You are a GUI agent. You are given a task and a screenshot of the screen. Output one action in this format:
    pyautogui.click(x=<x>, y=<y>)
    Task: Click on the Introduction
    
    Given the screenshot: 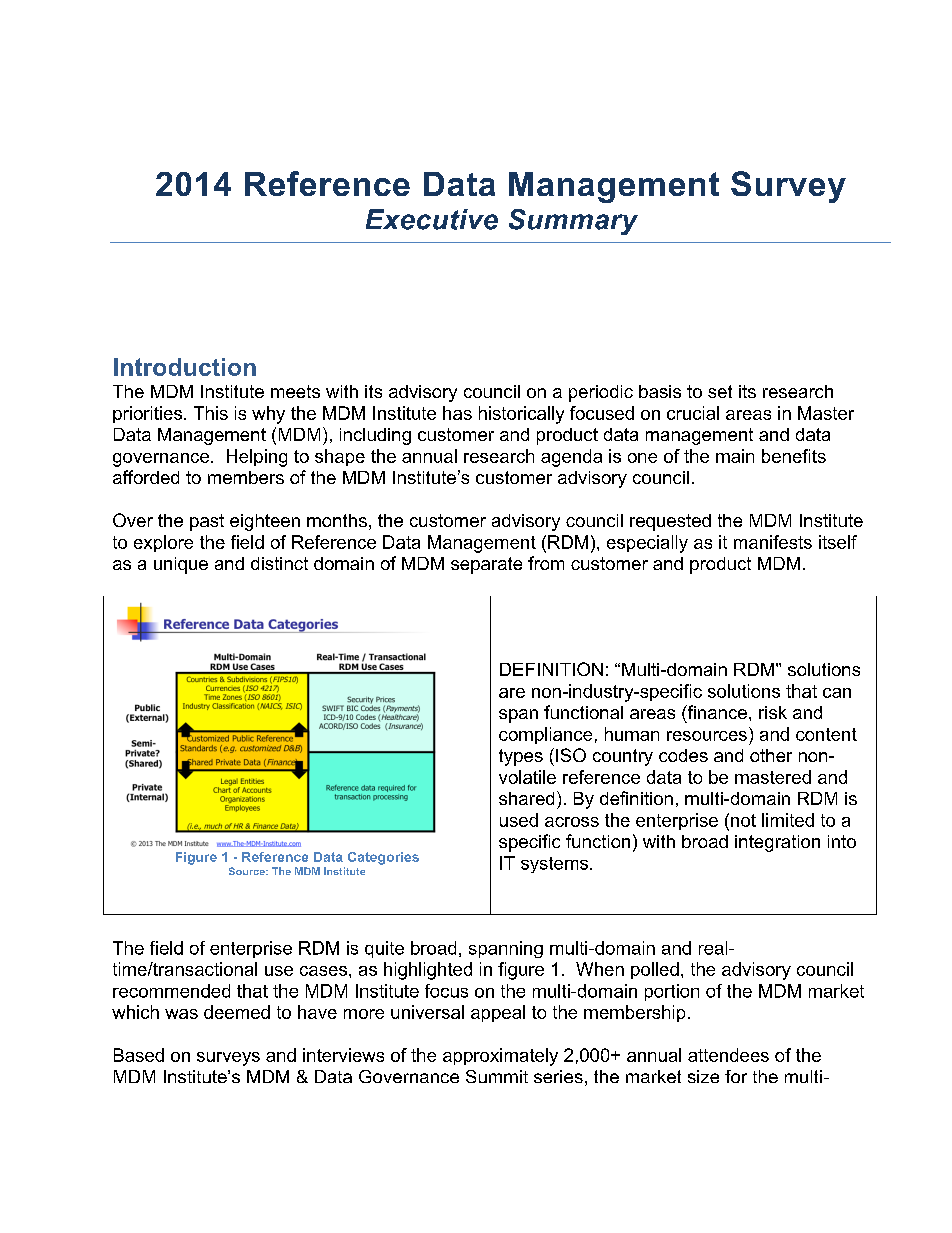 What is the action you would take?
    pyautogui.click(x=185, y=367)
